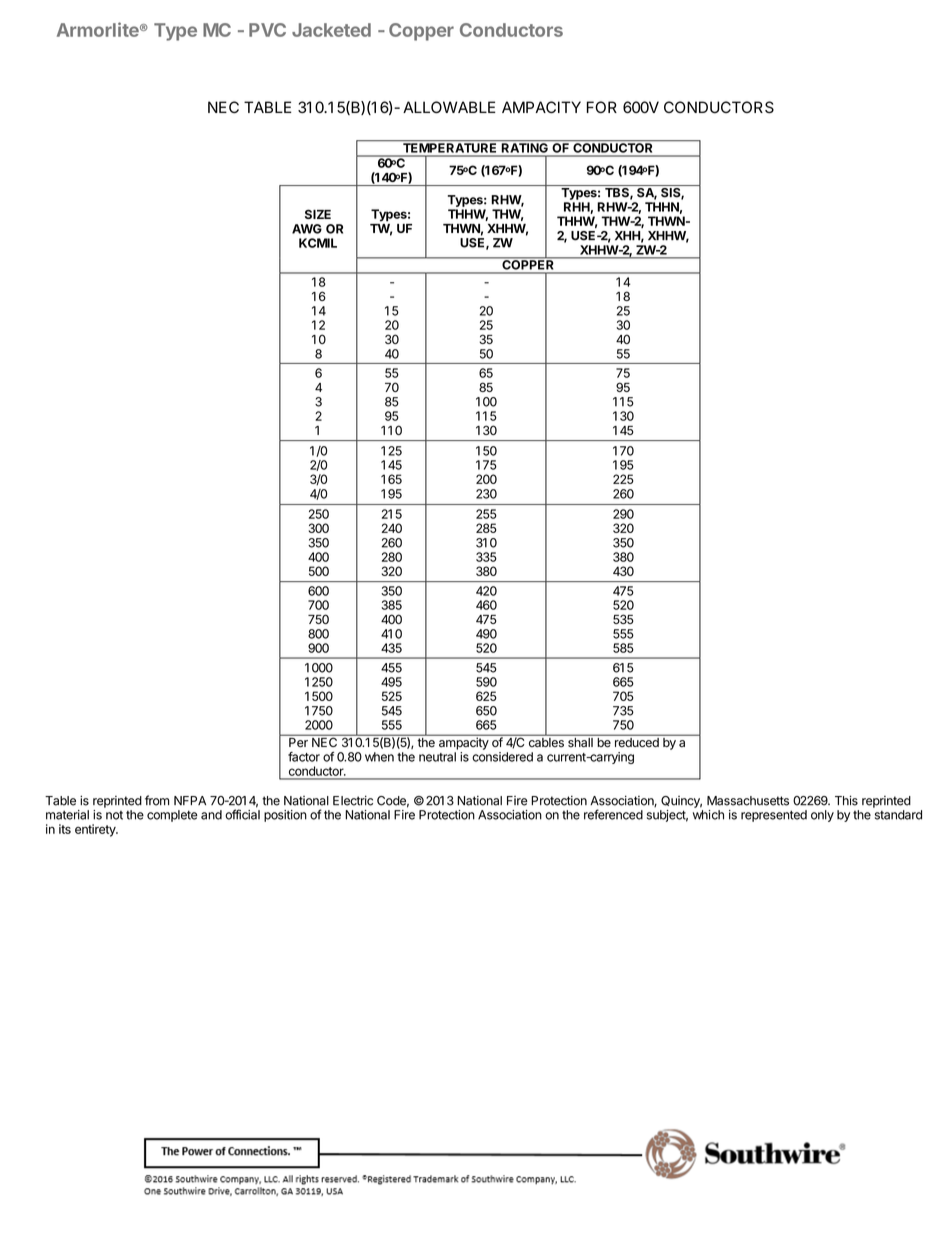 Image resolution: width=952 pixels, height=1233 pixels. Describe the element at coordinates (267, 30) in the screenshot. I see `PVC` at that location.
